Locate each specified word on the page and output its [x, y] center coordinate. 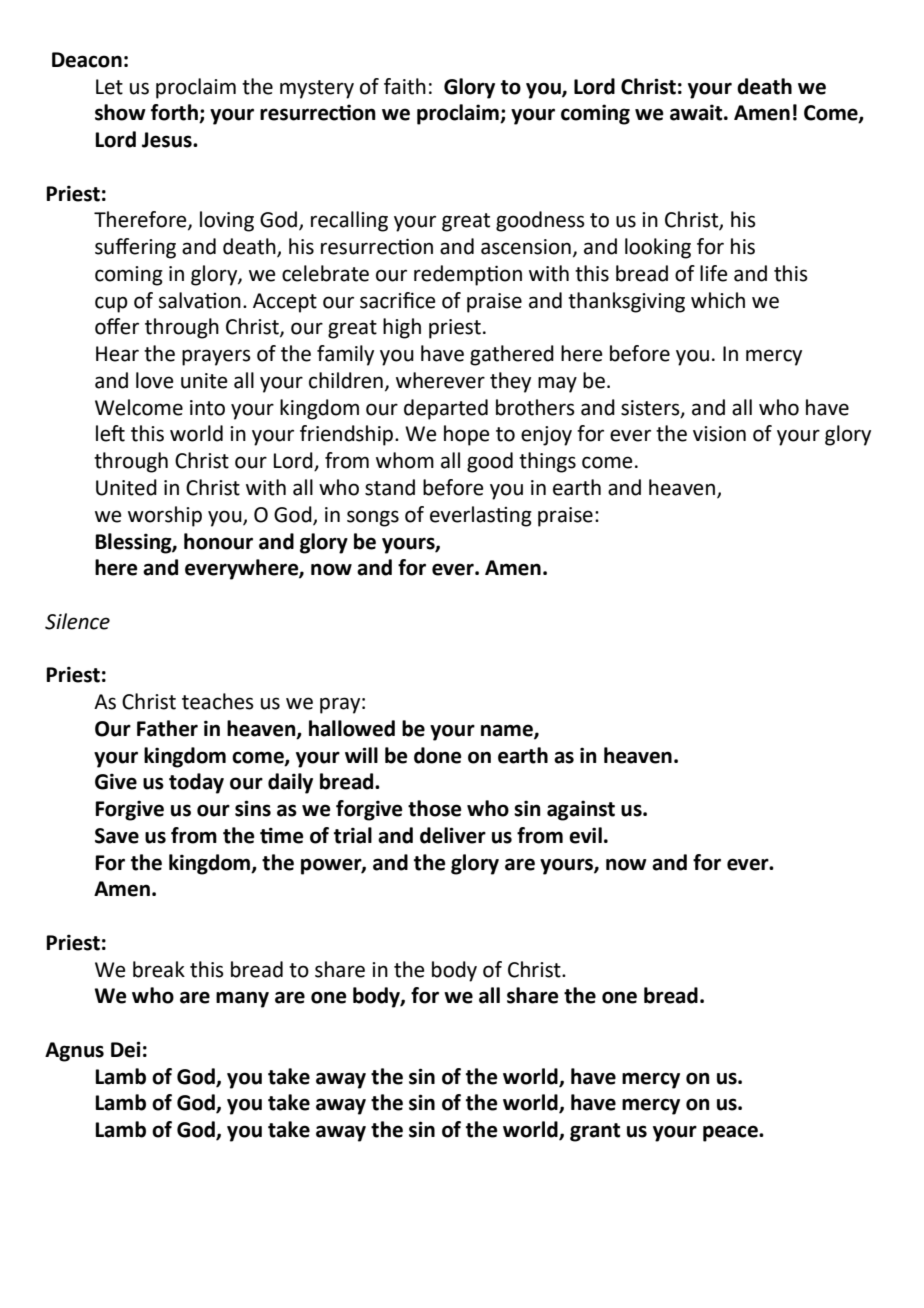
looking [658, 248]
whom [405, 460]
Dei [126, 1049]
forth [175, 113]
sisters [651, 408]
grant [595, 1132]
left [110, 433]
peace [731, 1133]
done [437, 755]
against [581, 810]
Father [167, 728]
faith [405, 86]
